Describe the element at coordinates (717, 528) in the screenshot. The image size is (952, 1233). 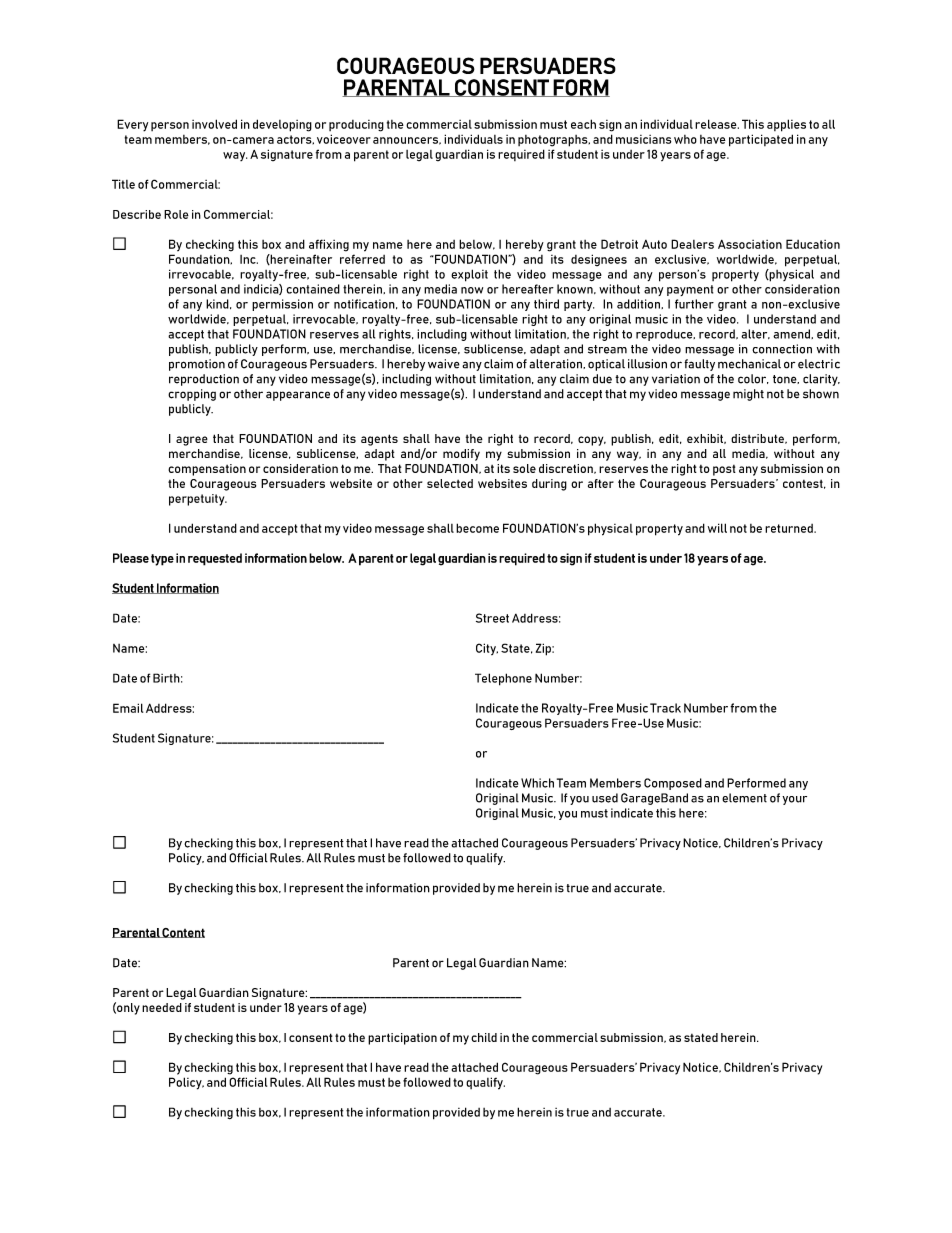
I see `will` at that location.
